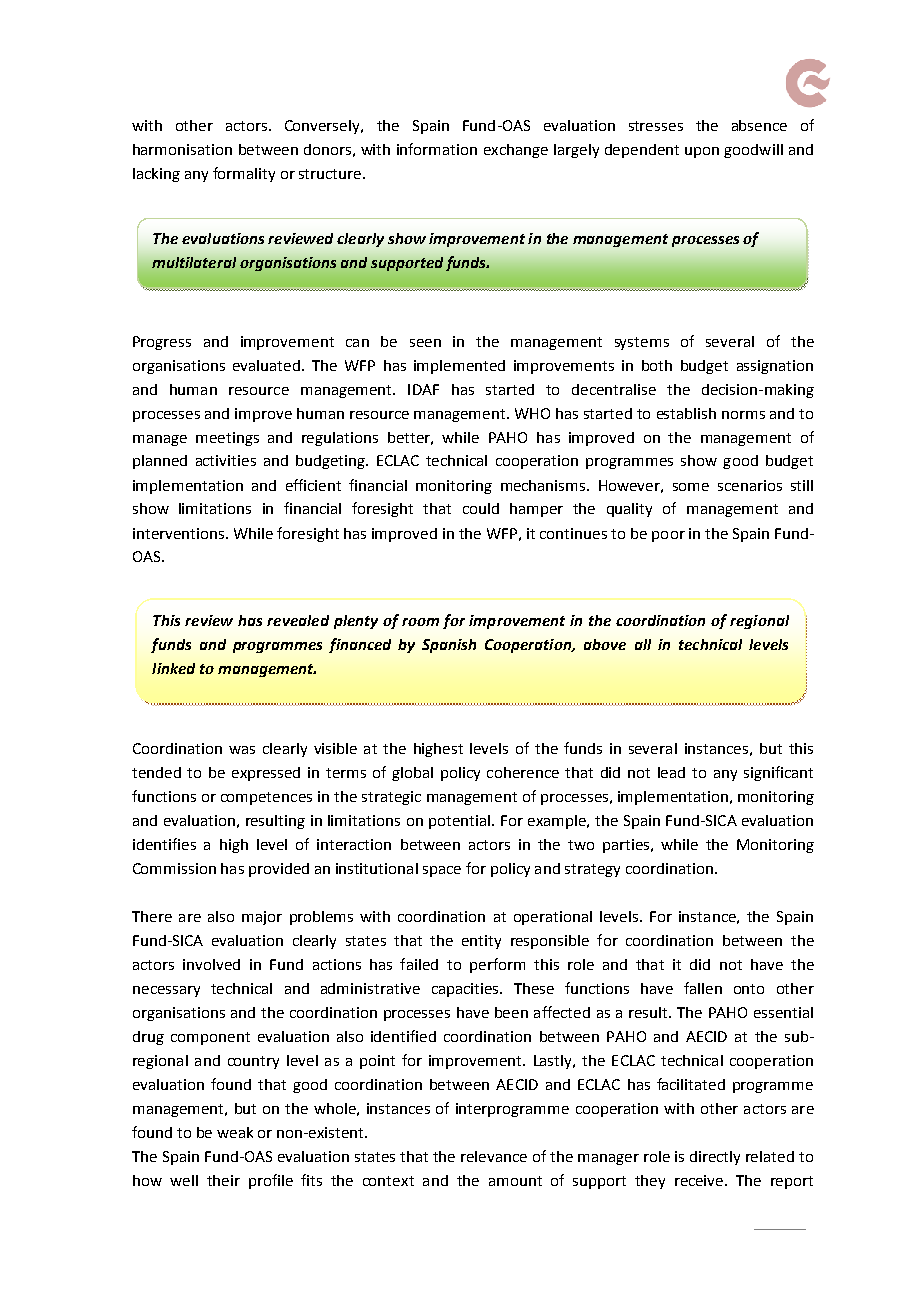 The width and height of the screenshot is (924, 1308). What do you see at coordinates (494, 1156) in the screenshot?
I see `relevance` at bounding box center [494, 1156].
